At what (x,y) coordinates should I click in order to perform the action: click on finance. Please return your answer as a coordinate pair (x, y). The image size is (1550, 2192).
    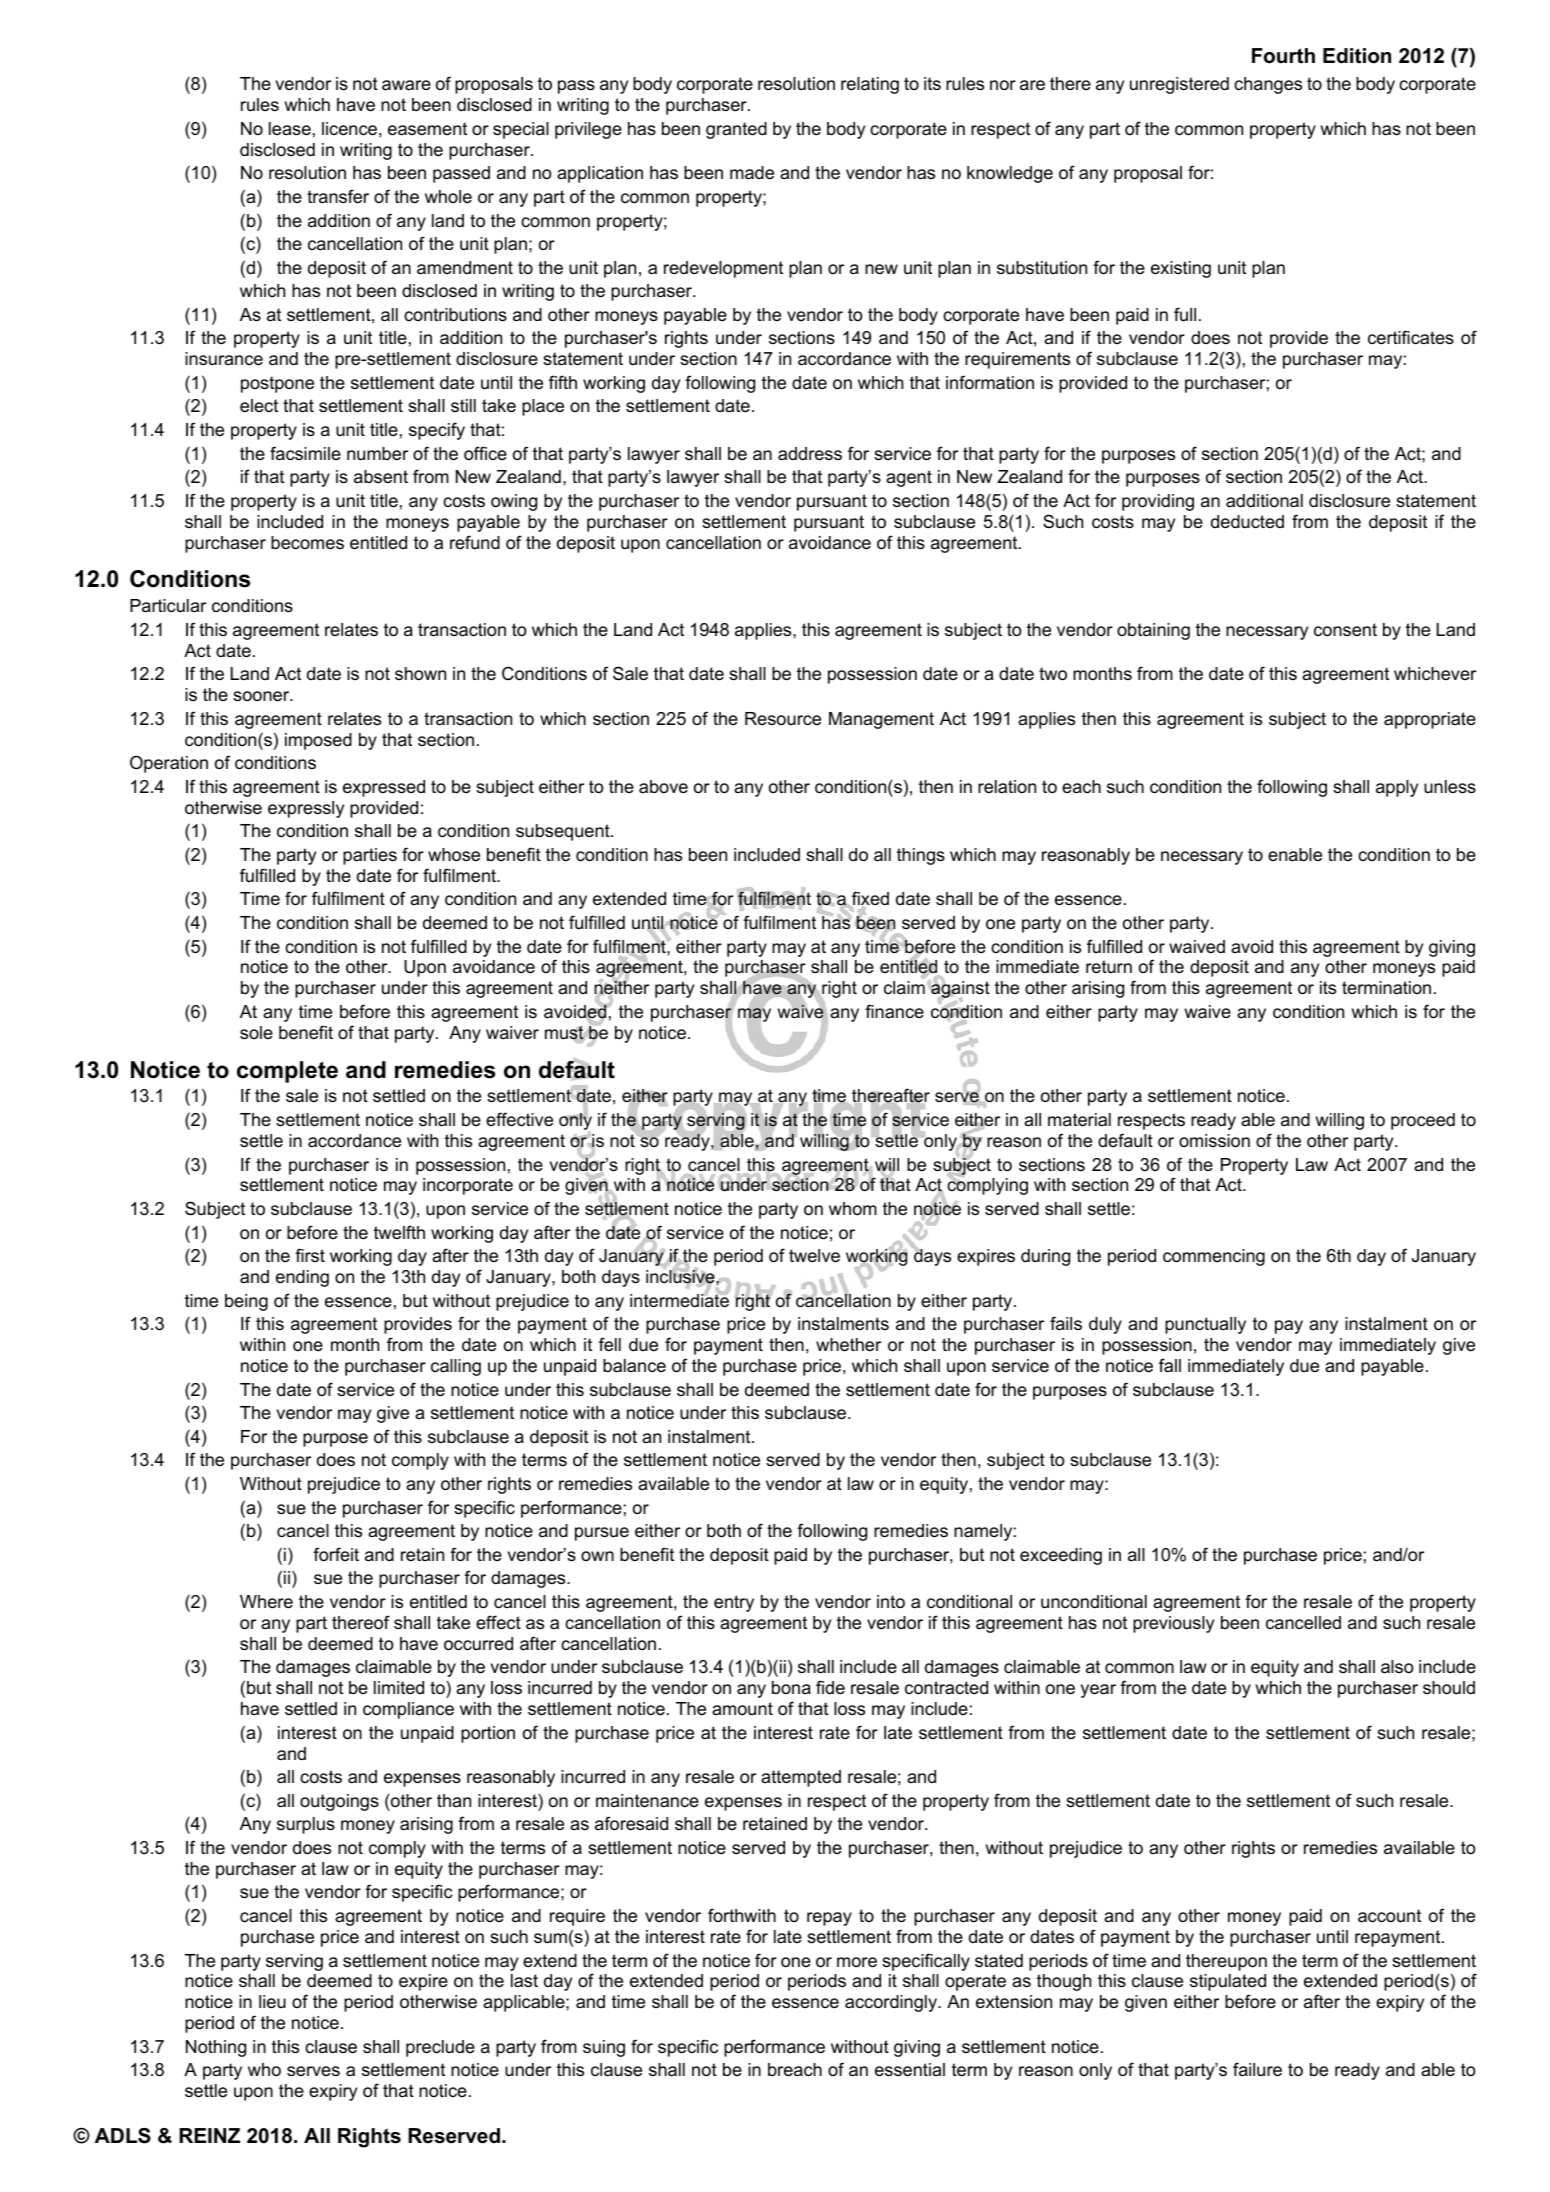
    Looking at the image, I should click on (894, 1011).
